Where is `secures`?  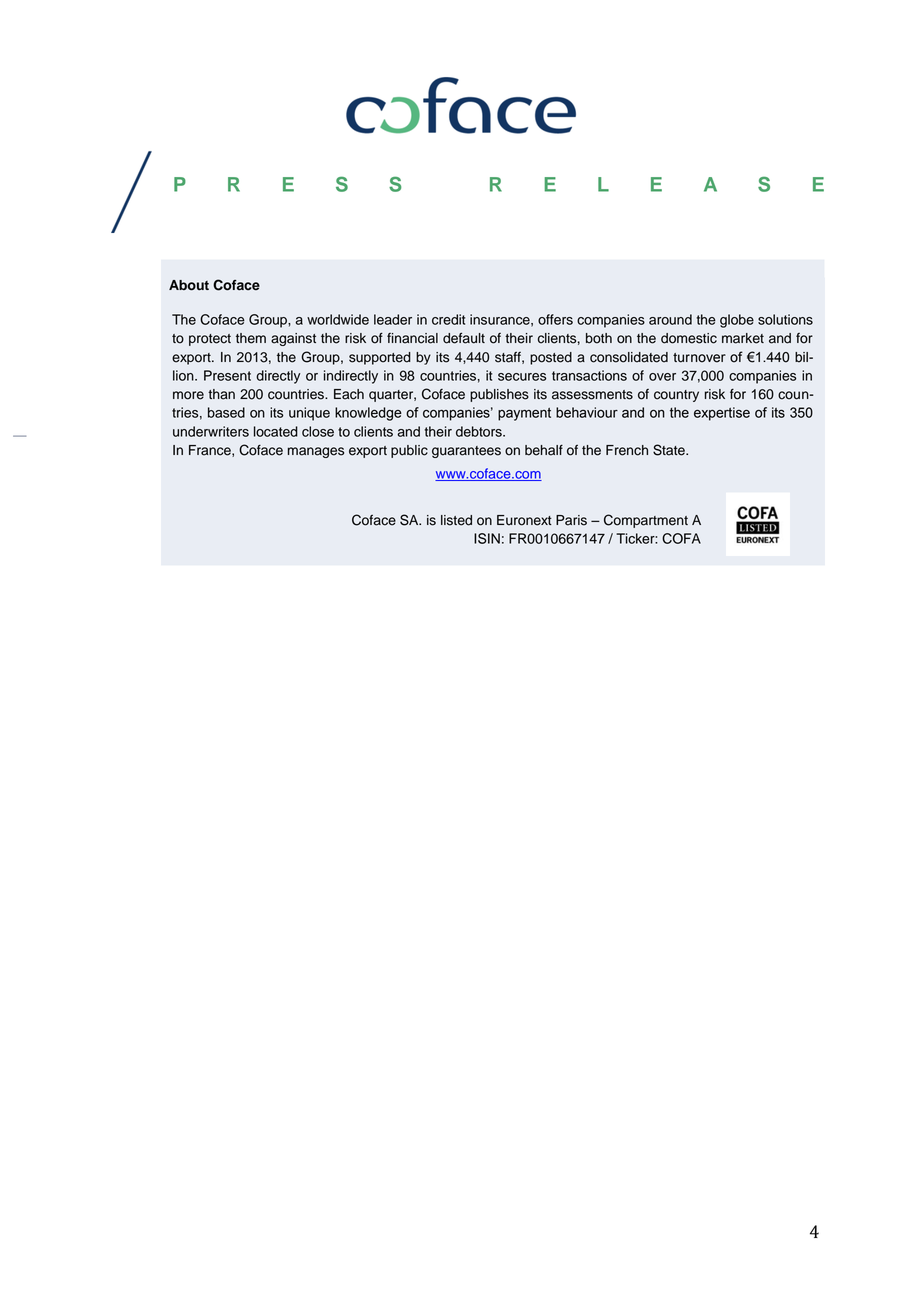
secures is located at coordinates (522, 377).
